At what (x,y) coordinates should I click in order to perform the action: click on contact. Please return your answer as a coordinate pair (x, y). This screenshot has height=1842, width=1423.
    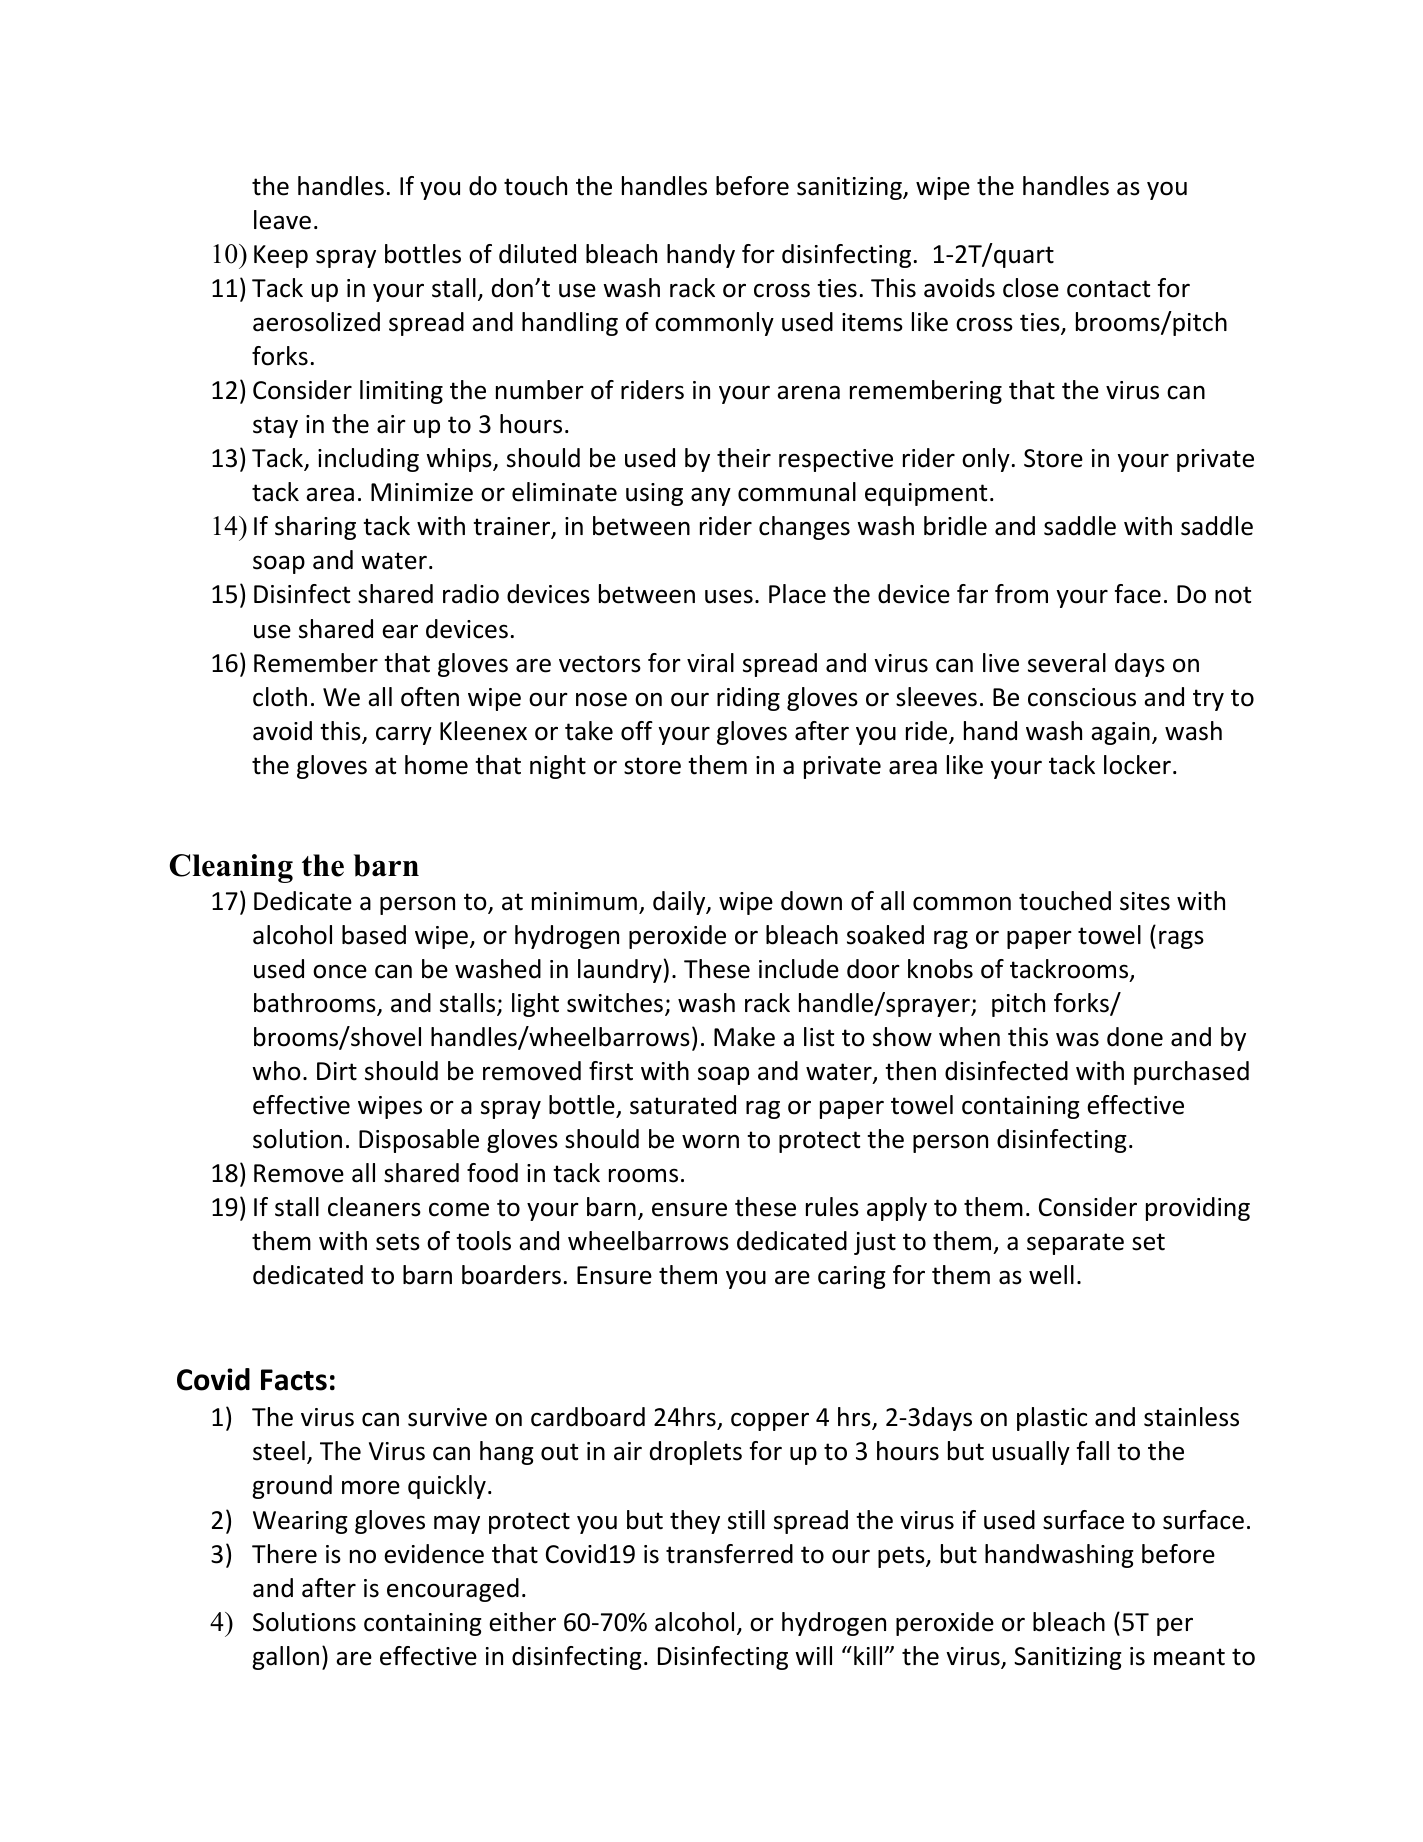
    Looking at the image, I should click on (1108, 289).
